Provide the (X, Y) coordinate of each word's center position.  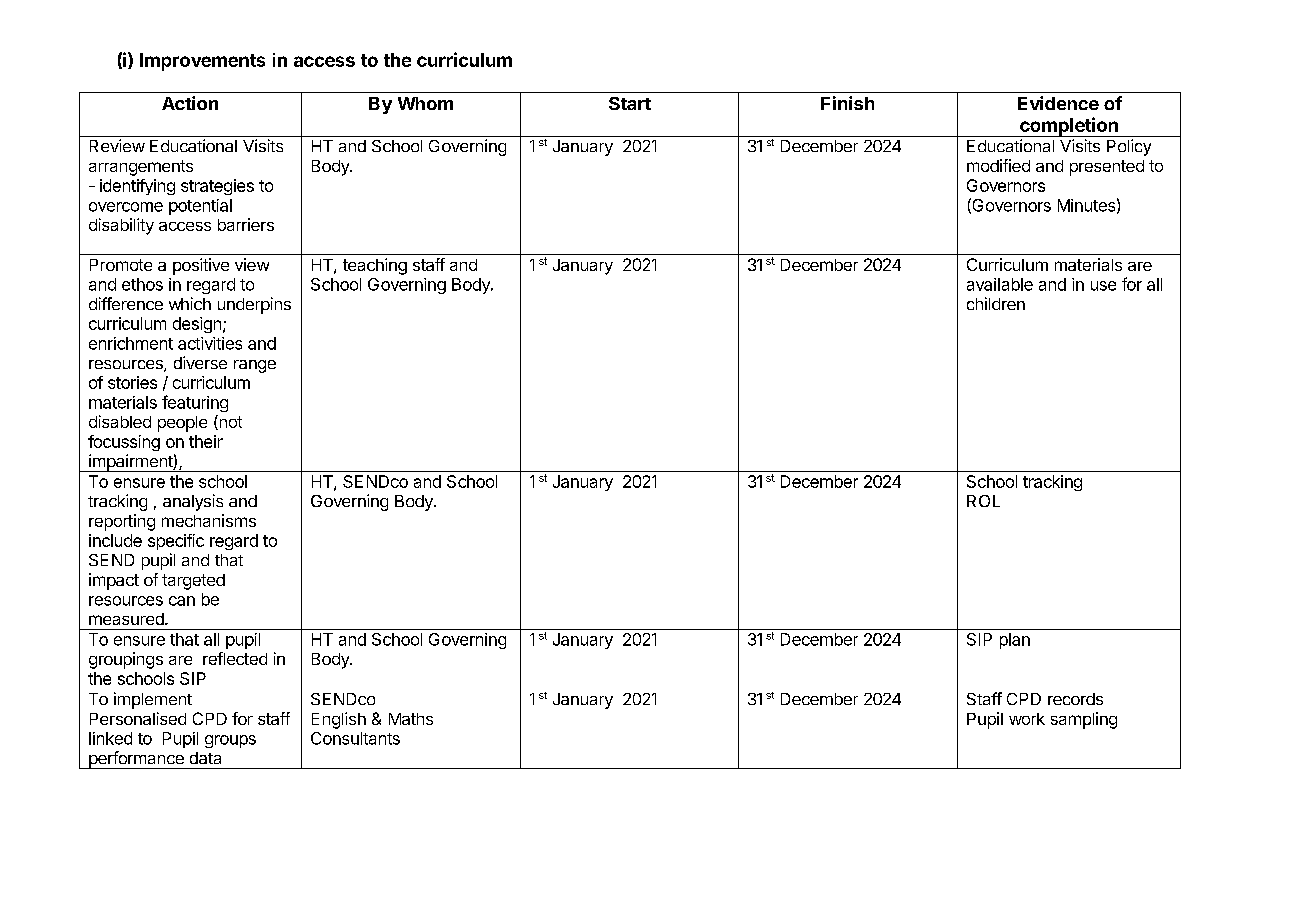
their (206, 441)
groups (230, 741)
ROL (983, 501)
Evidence (1058, 103)
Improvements (202, 62)
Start (630, 103)
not (229, 422)
